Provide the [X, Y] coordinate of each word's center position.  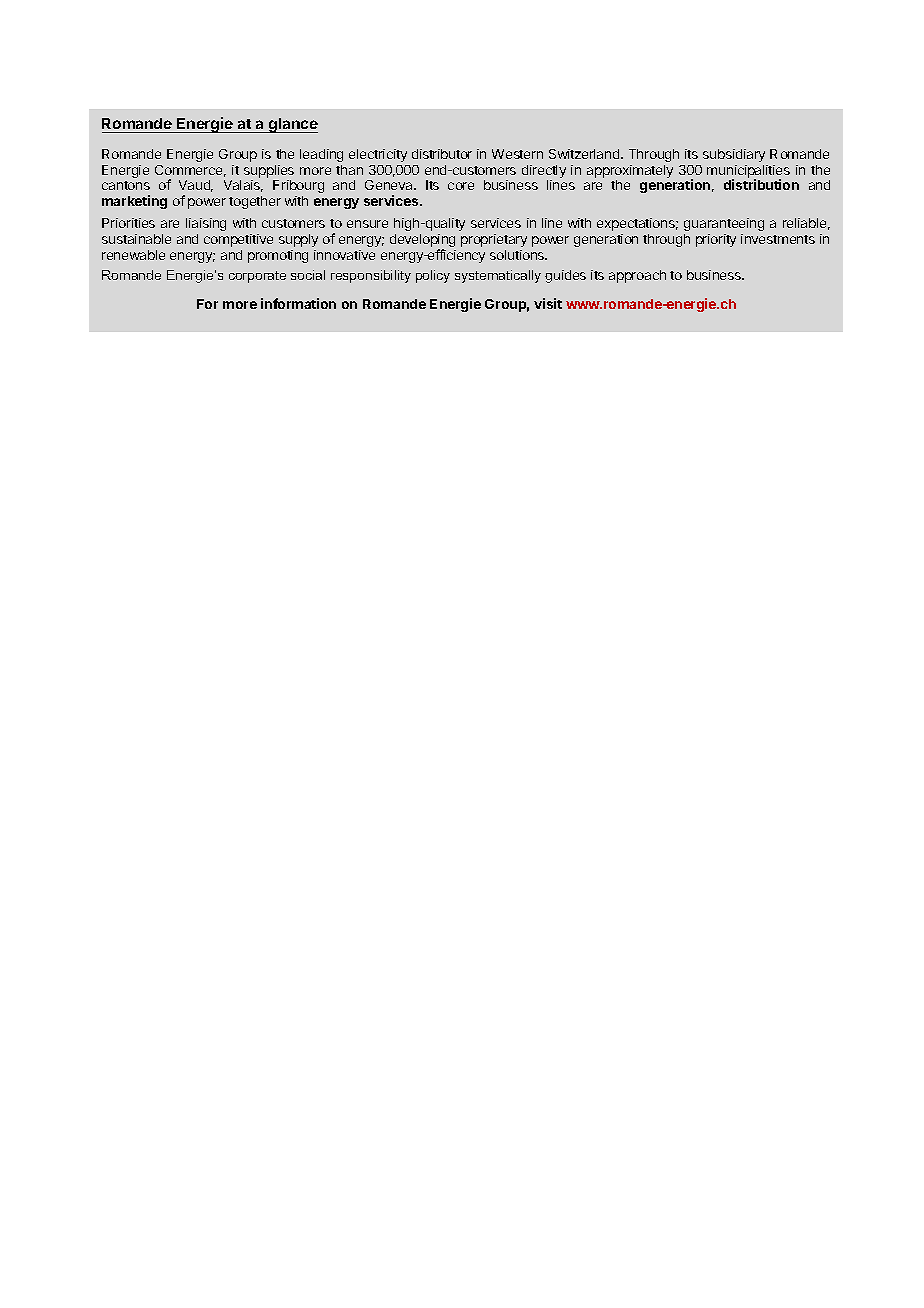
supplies [269, 173]
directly [544, 173]
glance [292, 125]
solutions [518, 255]
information [298, 303]
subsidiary [734, 155]
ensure [367, 224]
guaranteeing [724, 224]
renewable [133, 255]
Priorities [128, 223]
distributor [442, 154]
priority [716, 240]
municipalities [748, 173]
